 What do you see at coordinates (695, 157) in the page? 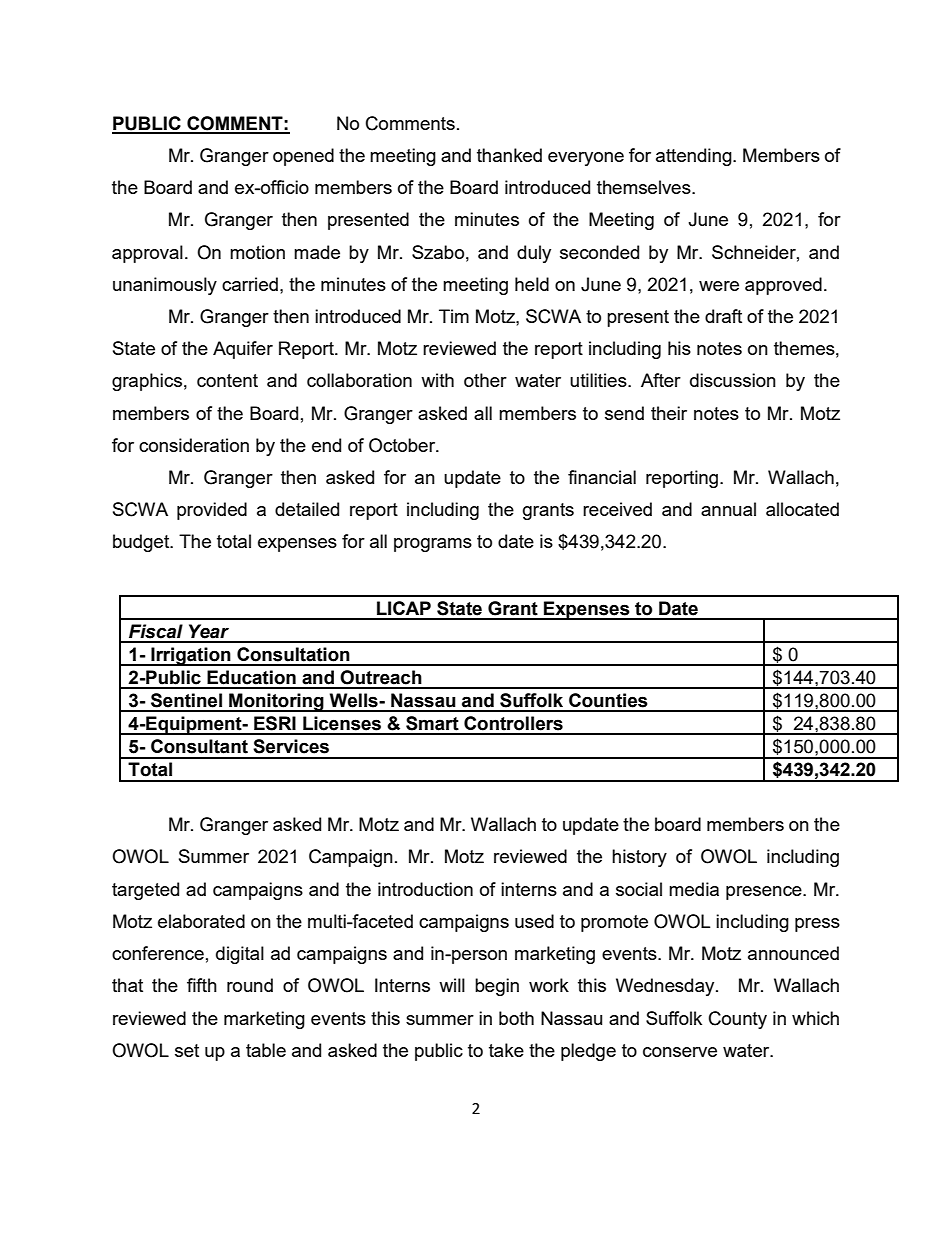
I see `attending` at bounding box center [695, 157].
